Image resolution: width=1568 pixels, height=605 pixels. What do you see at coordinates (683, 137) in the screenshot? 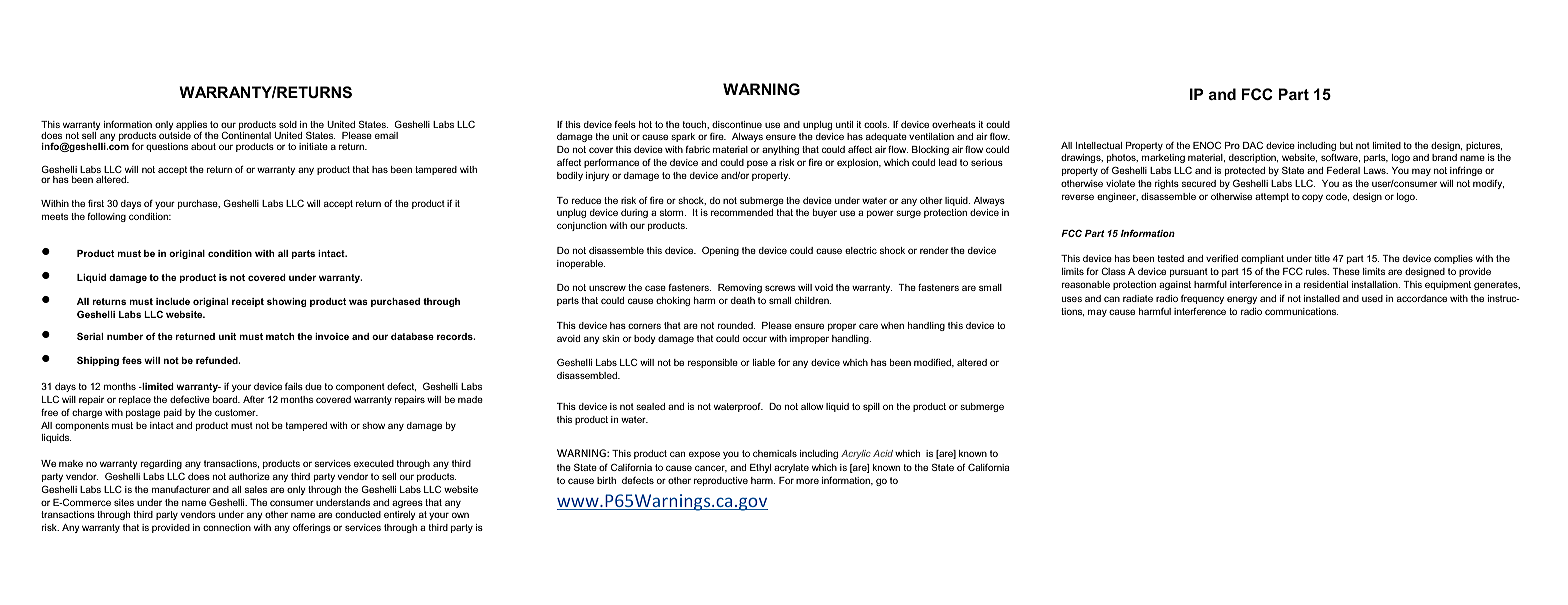
I see `spark` at bounding box center [683, 137].
